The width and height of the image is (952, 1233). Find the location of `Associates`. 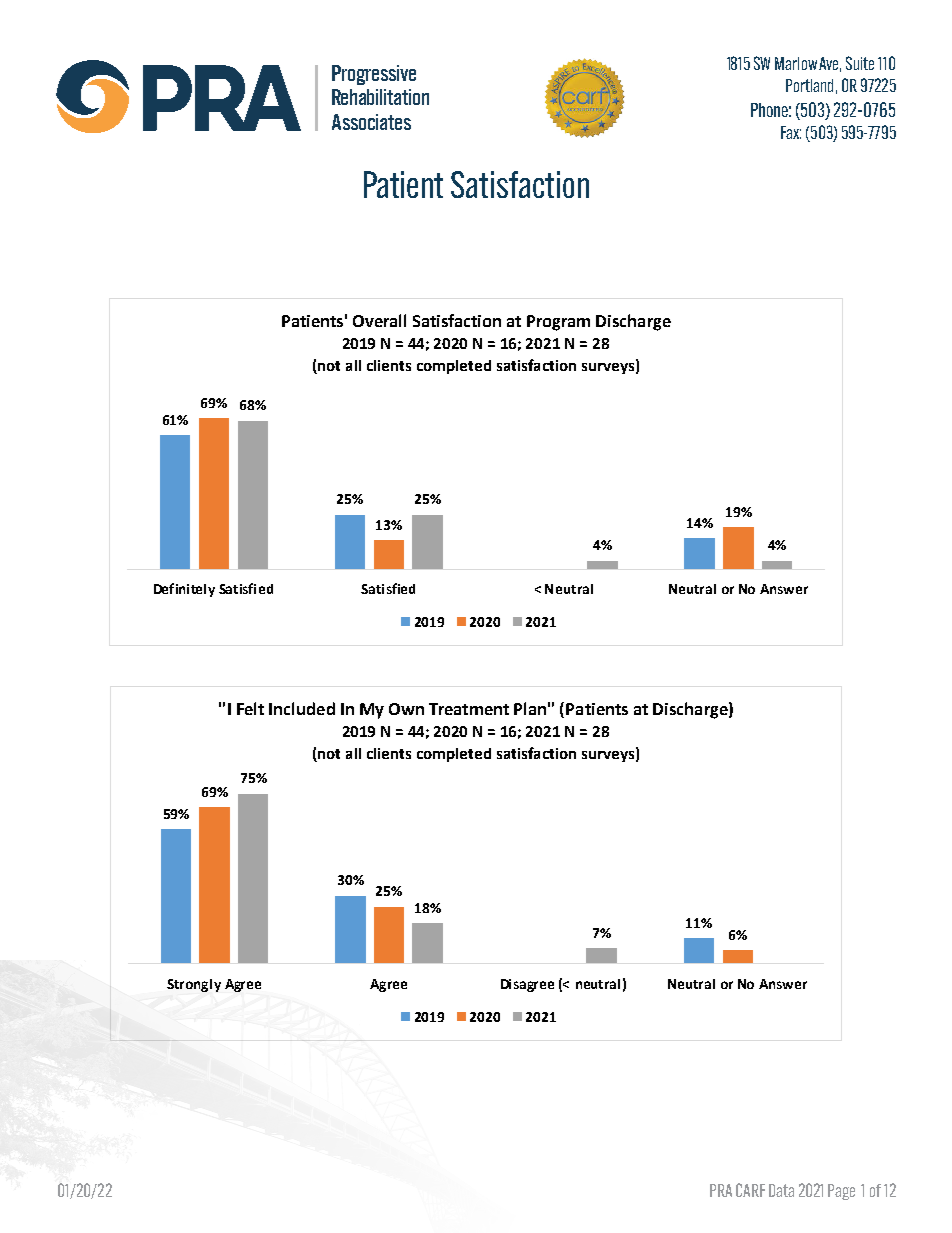

Associates is located at coordinates (371, 122).
